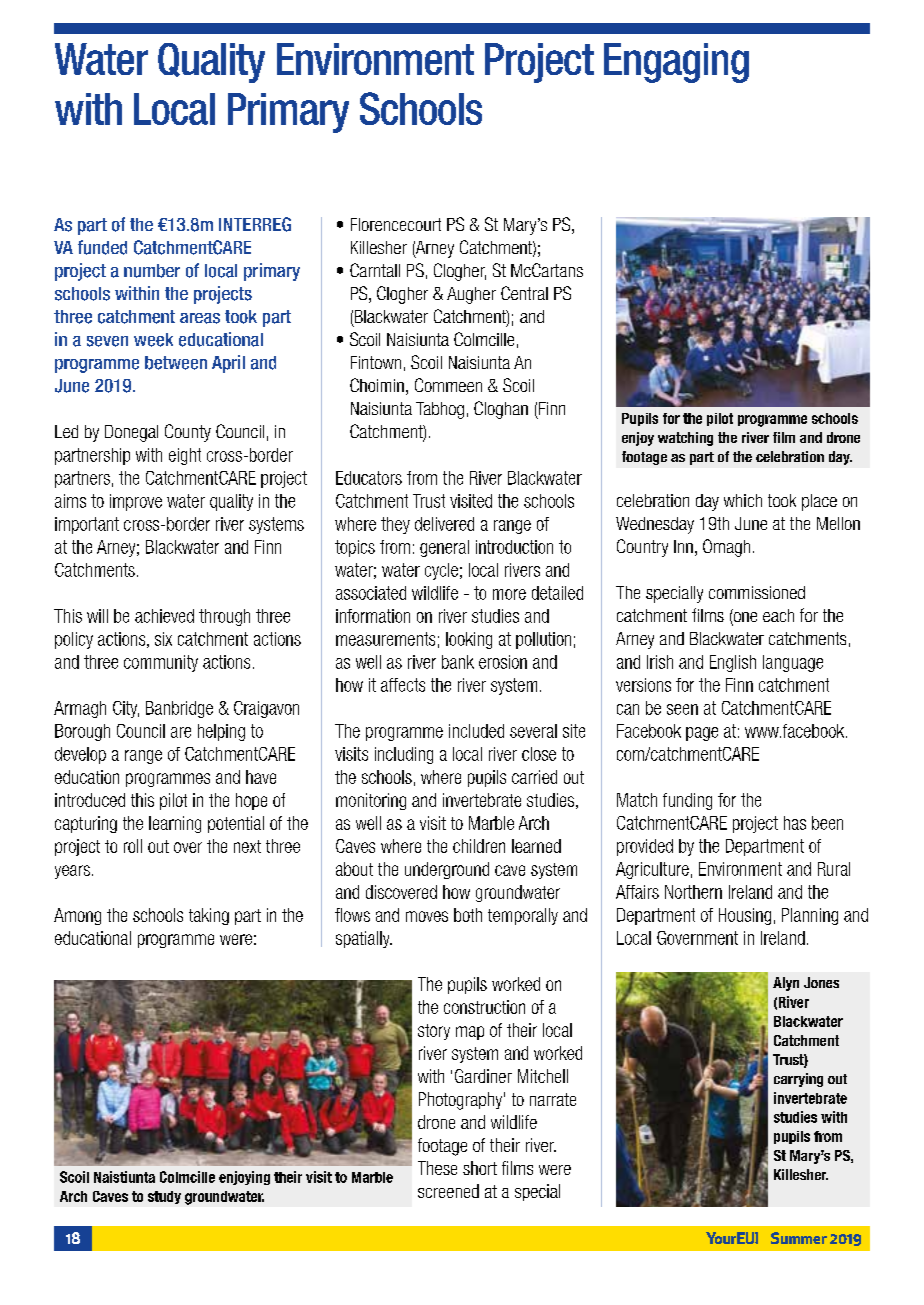  I want to click on children, so click(479, 846).
